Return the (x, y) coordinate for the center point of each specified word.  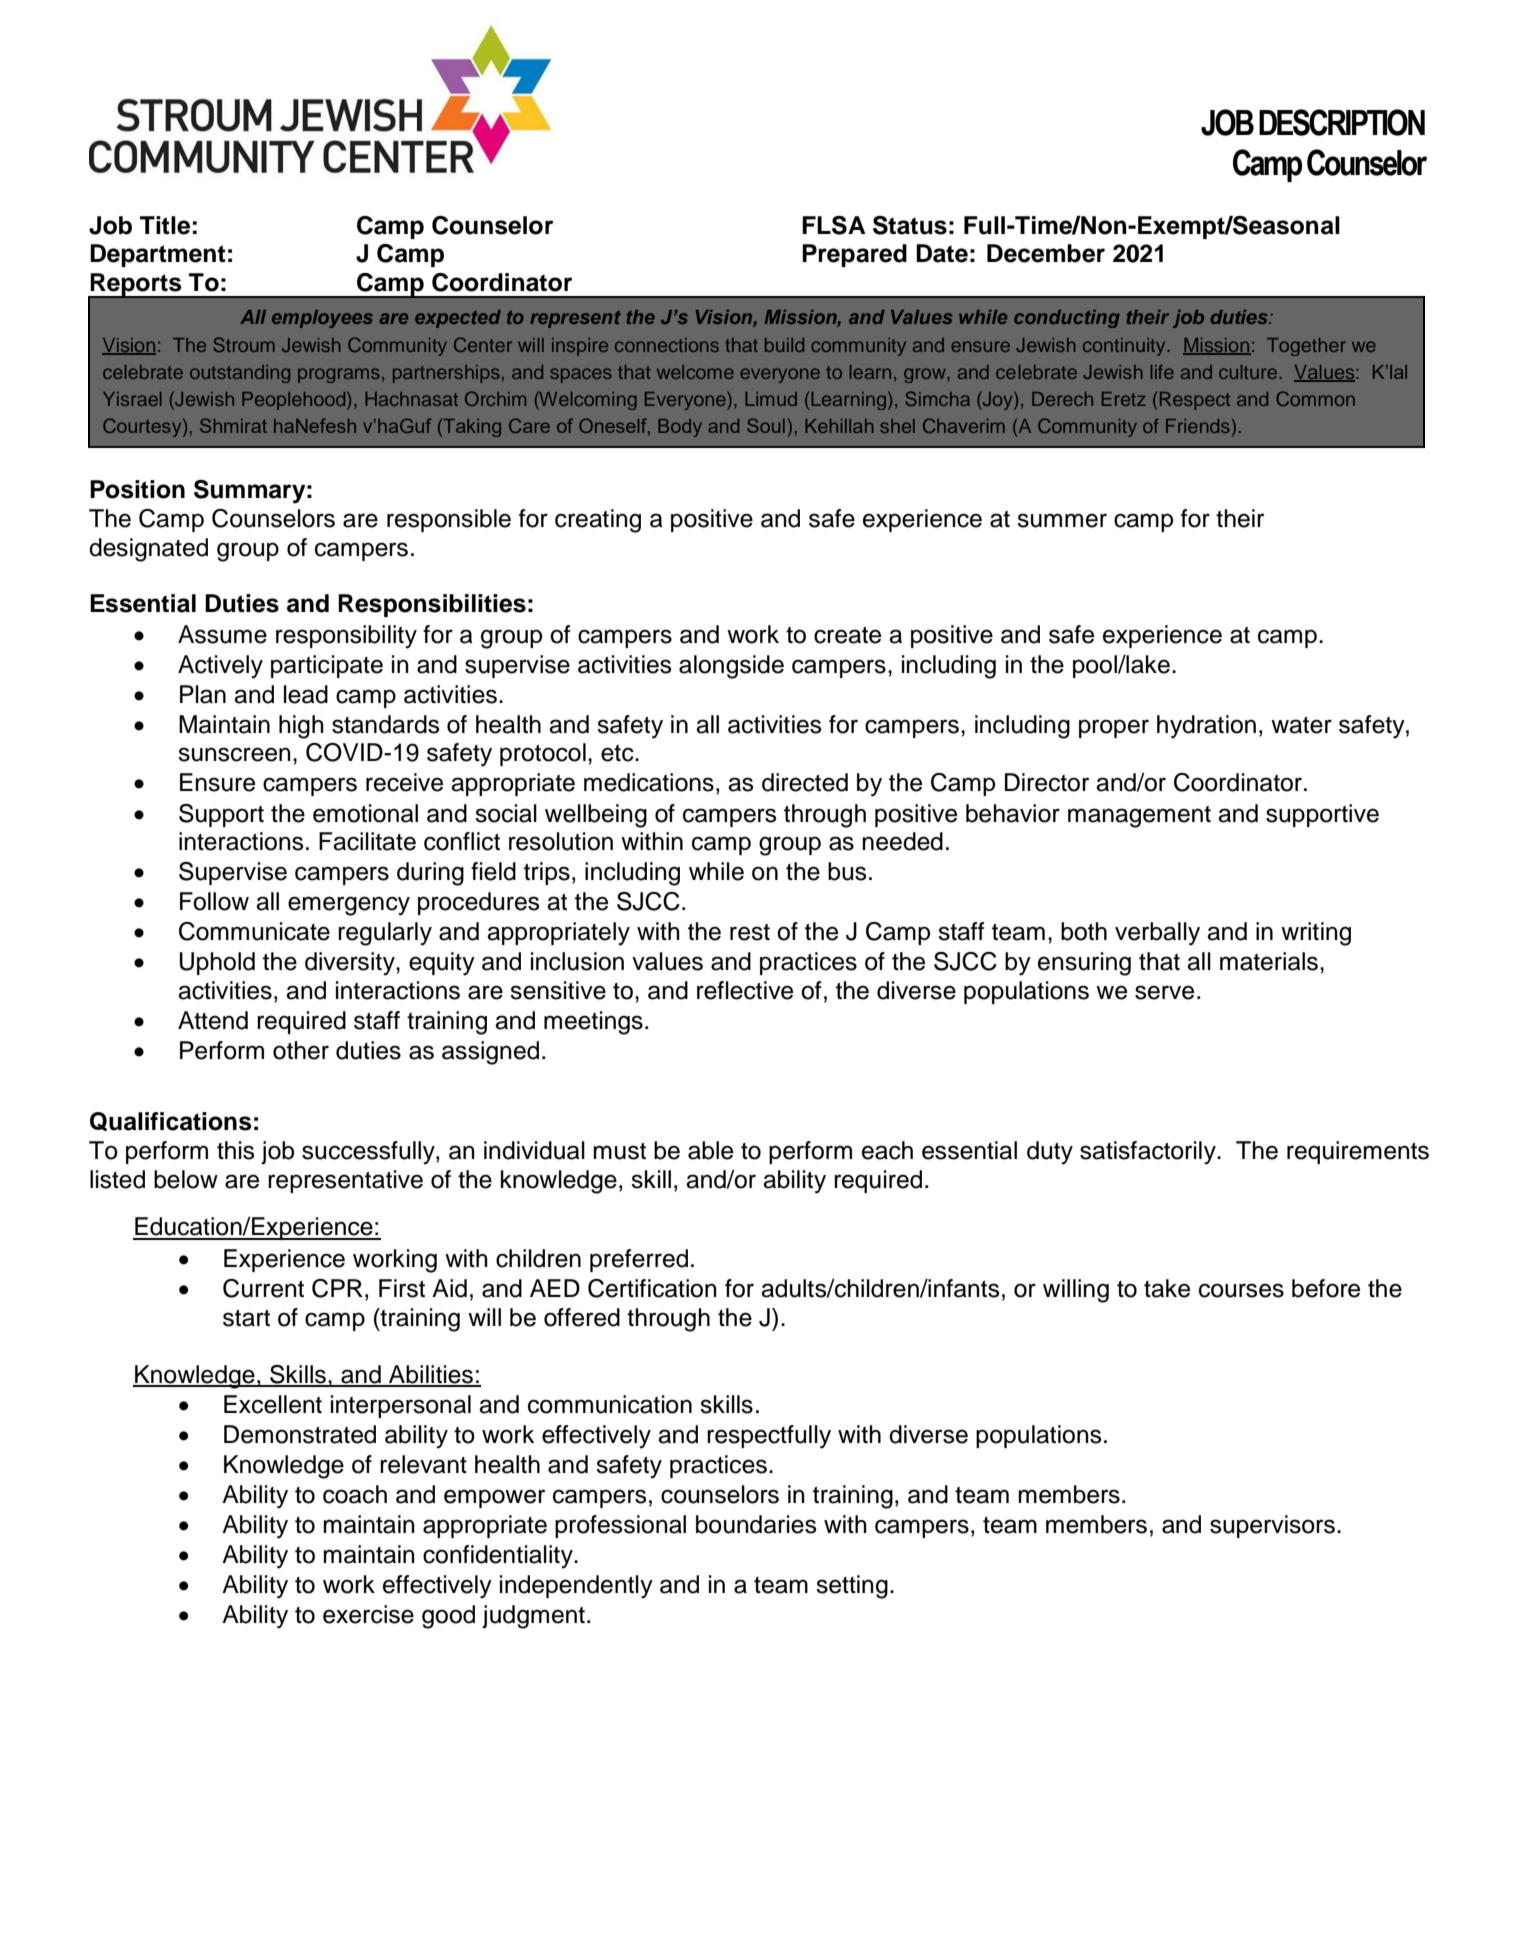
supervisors (1272, 1526)
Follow (214, 901)
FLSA (834, 225)
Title (165, 225)
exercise (368, 1614)
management (1139, 817)
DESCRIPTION (1342, 122)
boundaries (756, 1524)
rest (750, 932)
